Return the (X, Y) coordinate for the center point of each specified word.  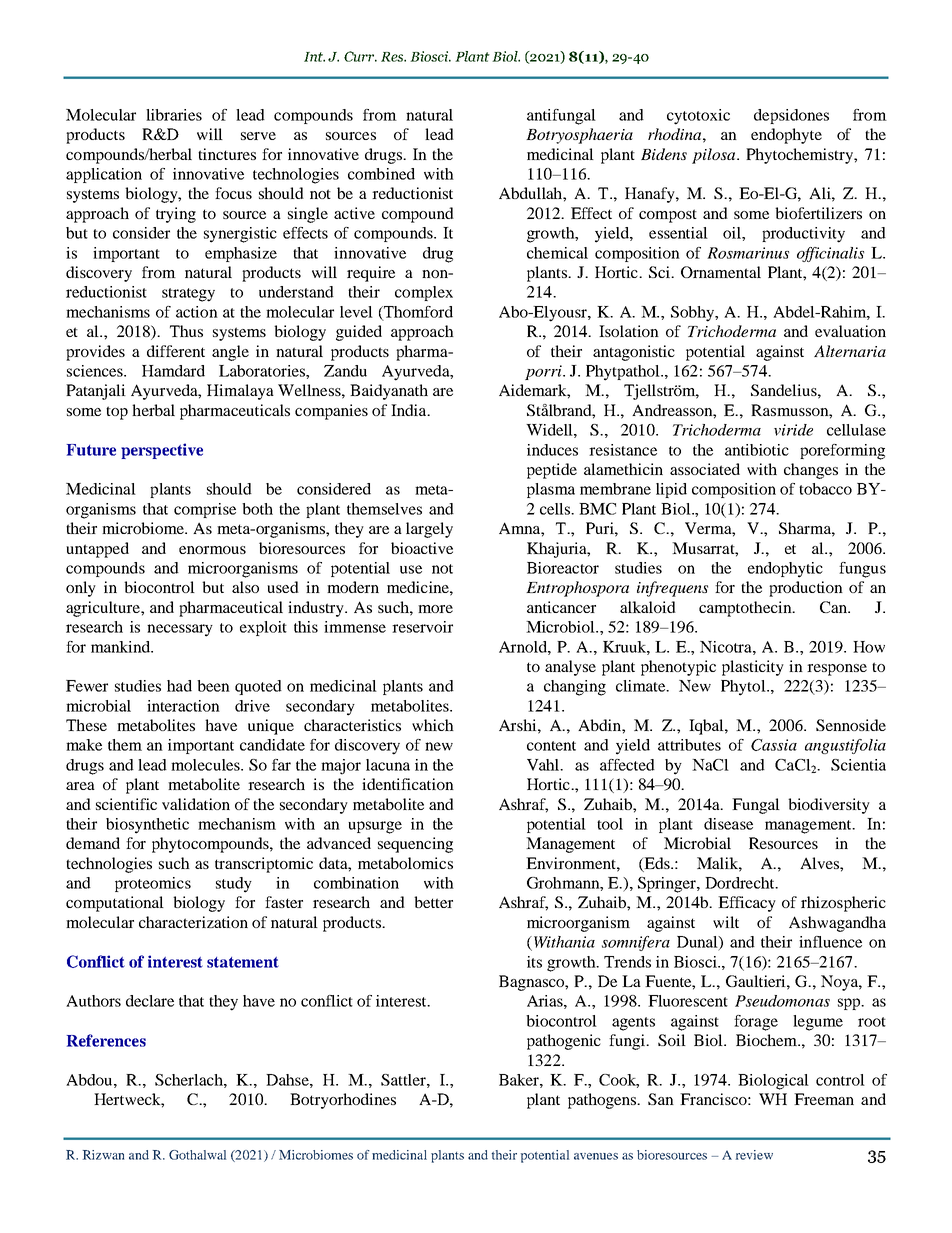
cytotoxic (698, 117)
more (435, 609)
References (106, 1040)
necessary (180, 630)
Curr (360, 56)
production (806, 589)
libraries (174, 115)
